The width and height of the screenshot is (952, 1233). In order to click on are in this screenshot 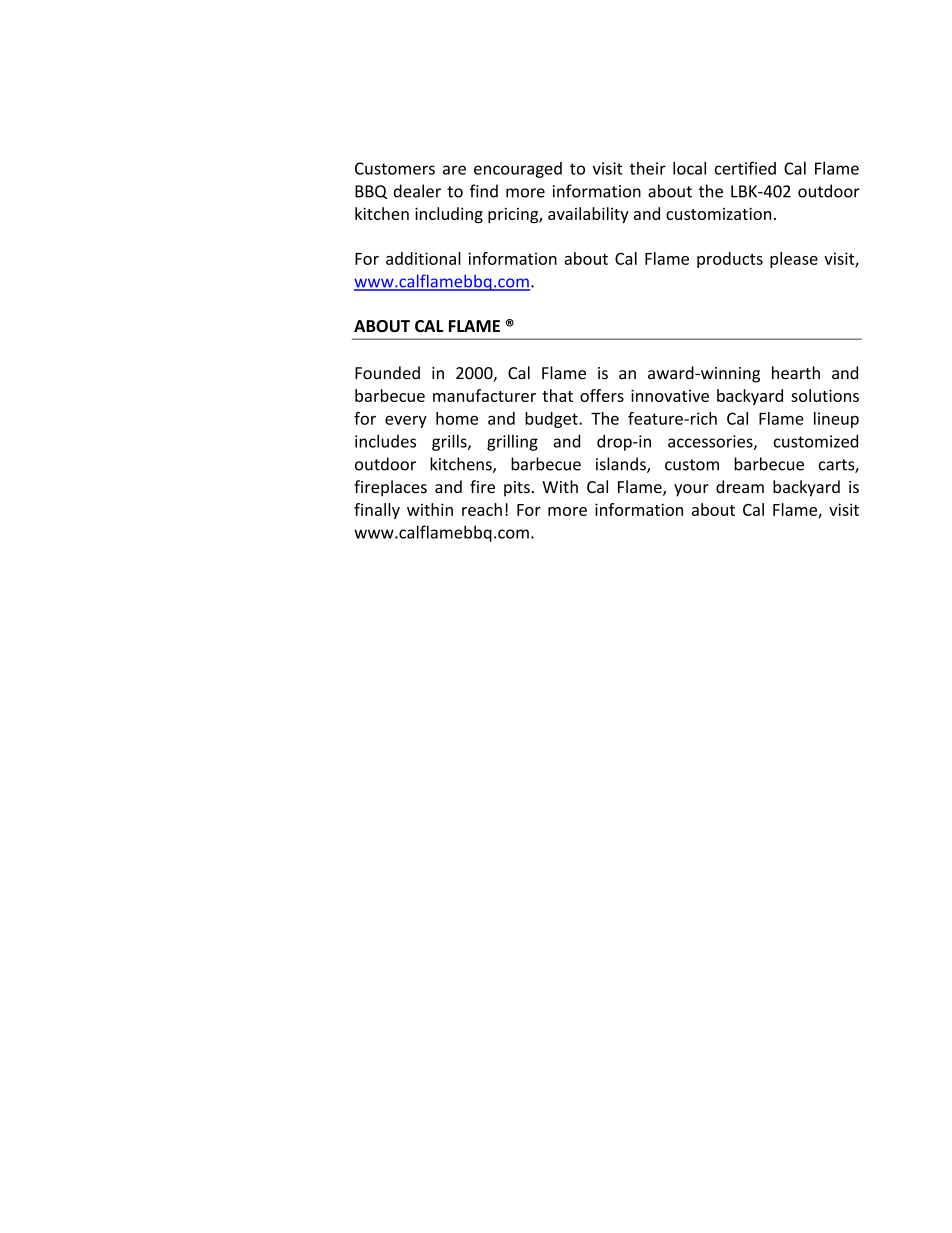, I will do `click(454, 170)`.
